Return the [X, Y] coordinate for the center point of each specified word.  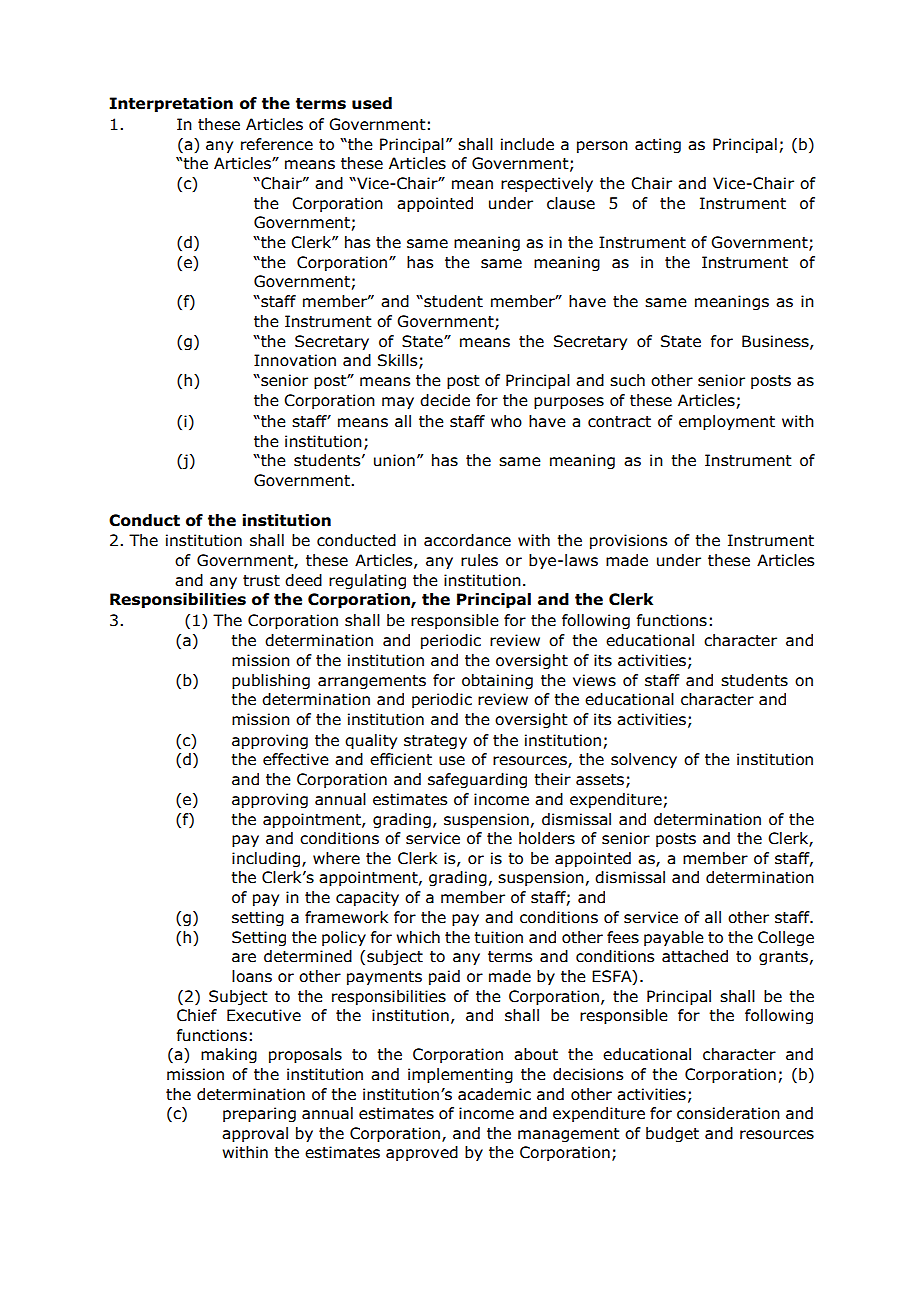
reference [277, 144]
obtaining [497, 681]
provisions [628, 541]
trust [261, 581]
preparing [259, 1114]
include [527, 144]
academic [494, 1094]
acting [658, 145]
